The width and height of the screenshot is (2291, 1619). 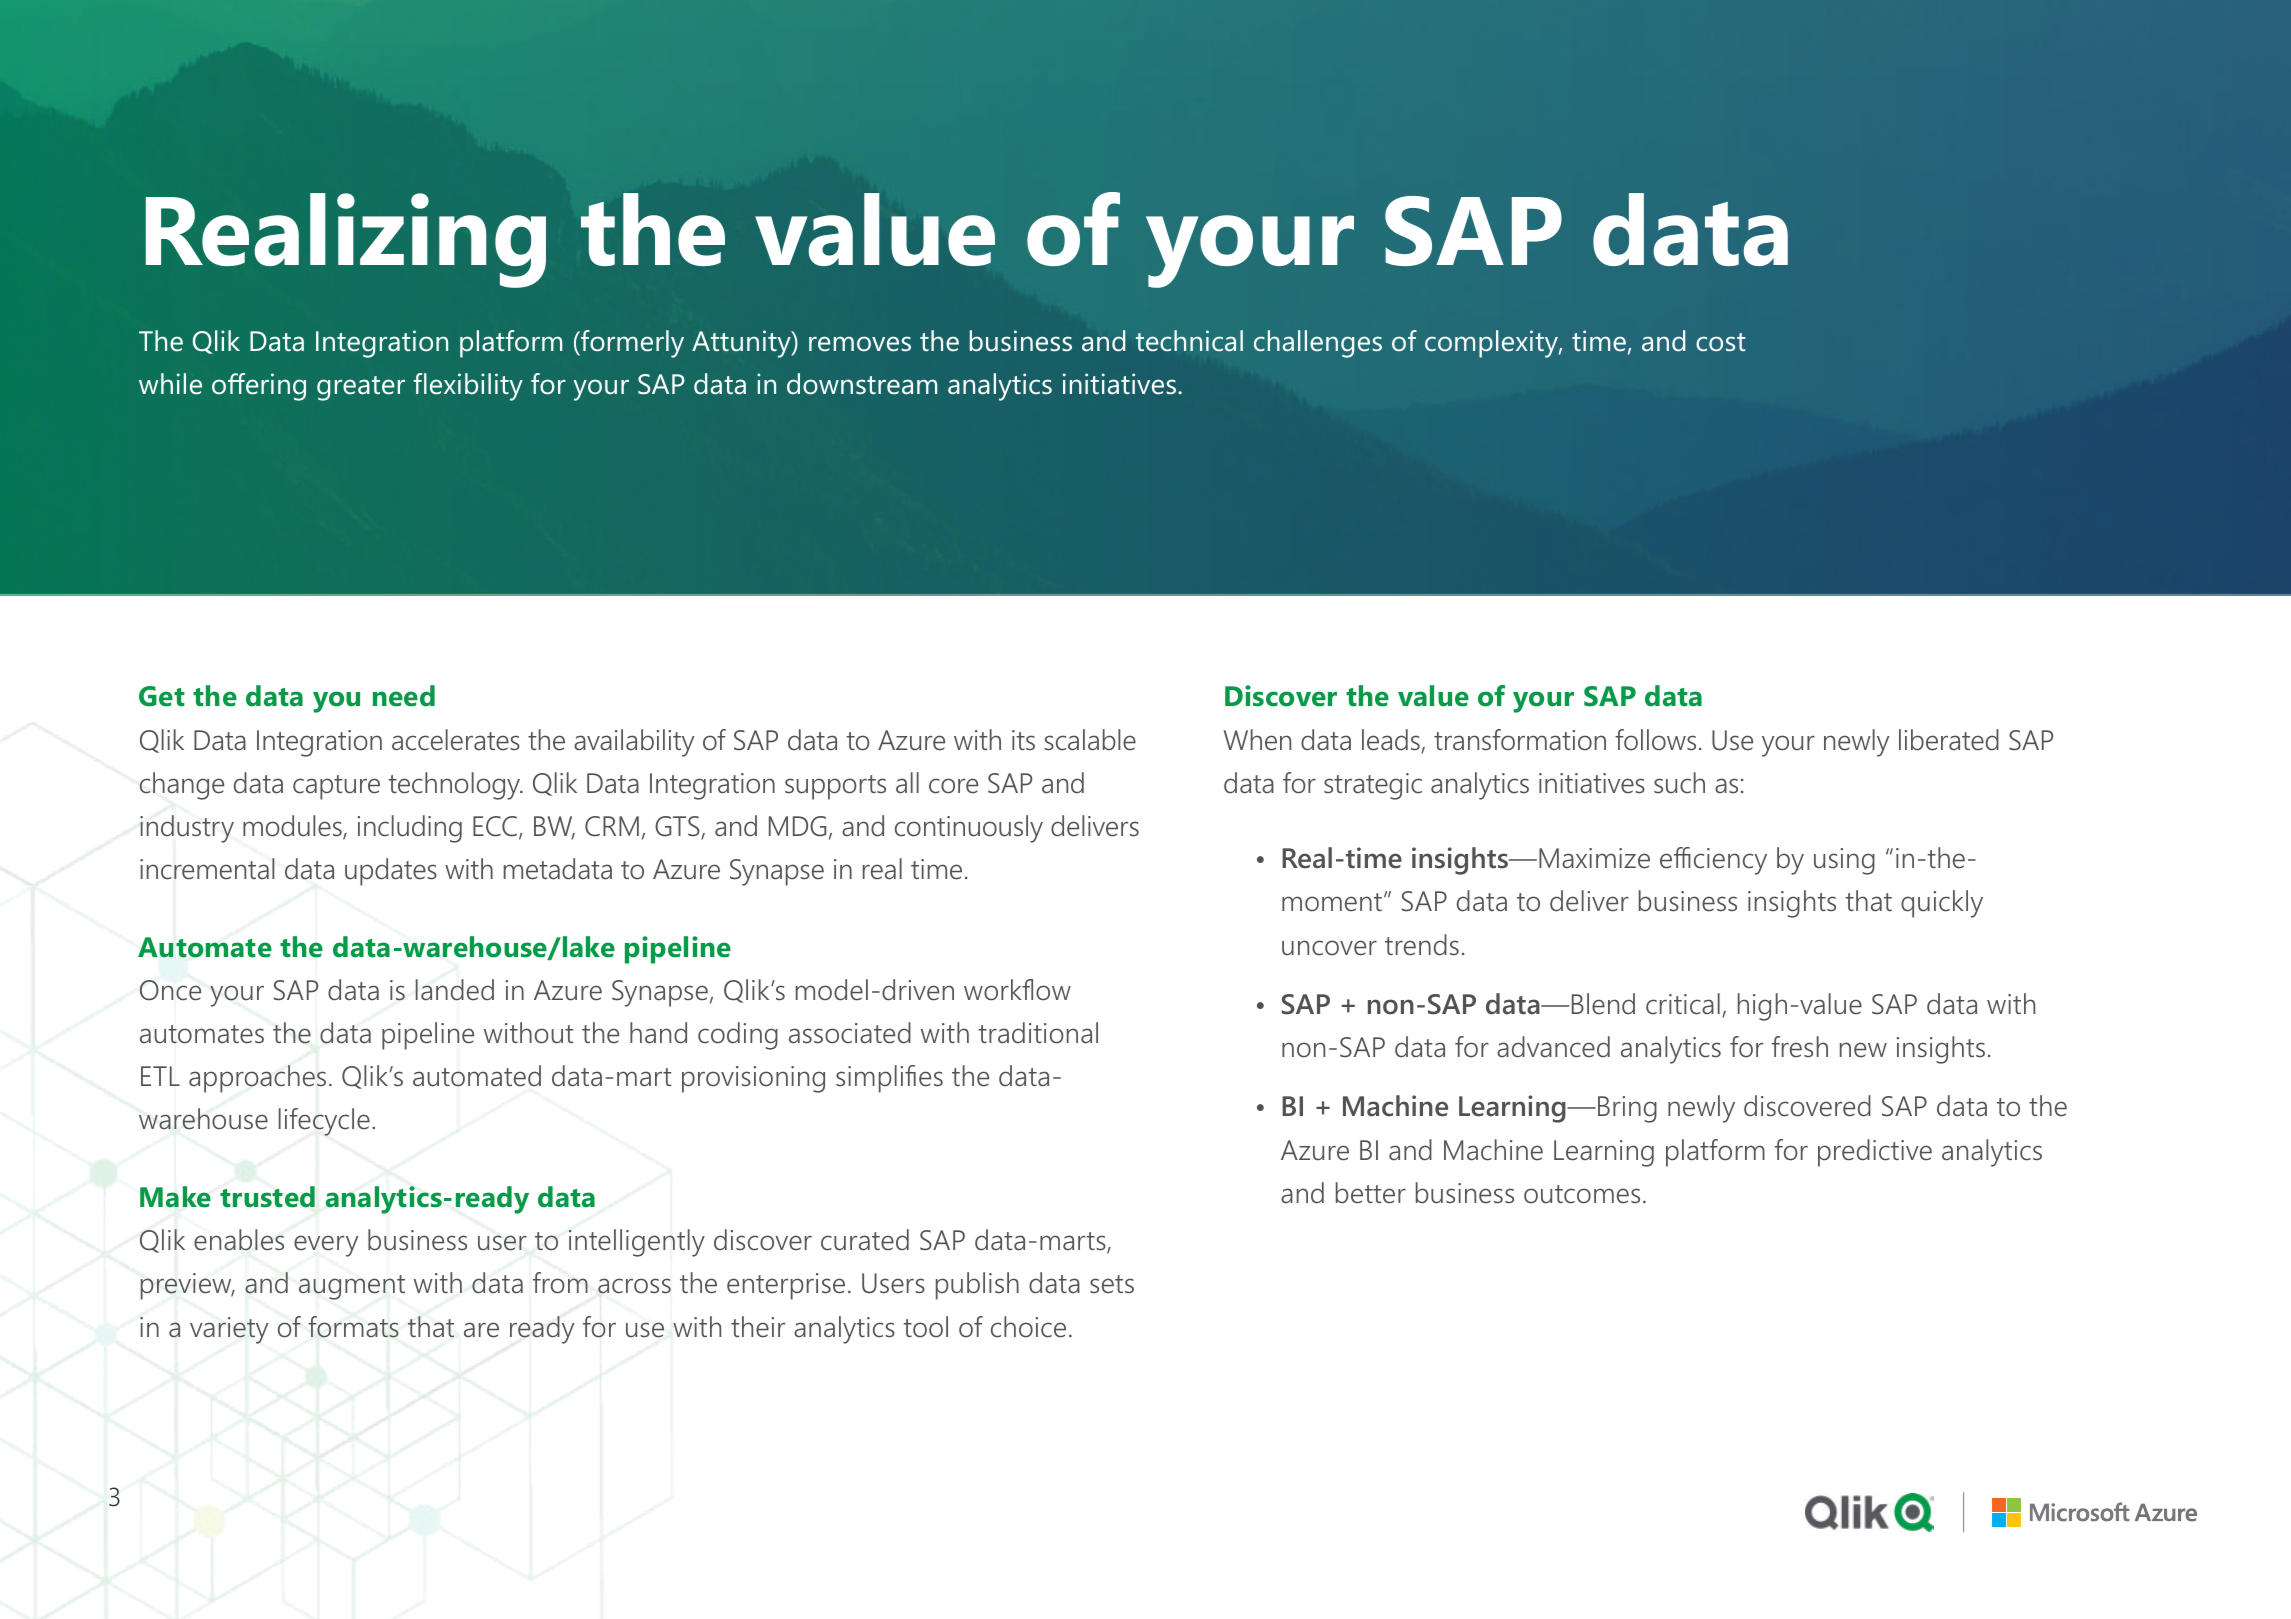 What do you see at coordinates (969, 829) in the screenshot?
I see `continuously` at bounding box center [969, 829].
